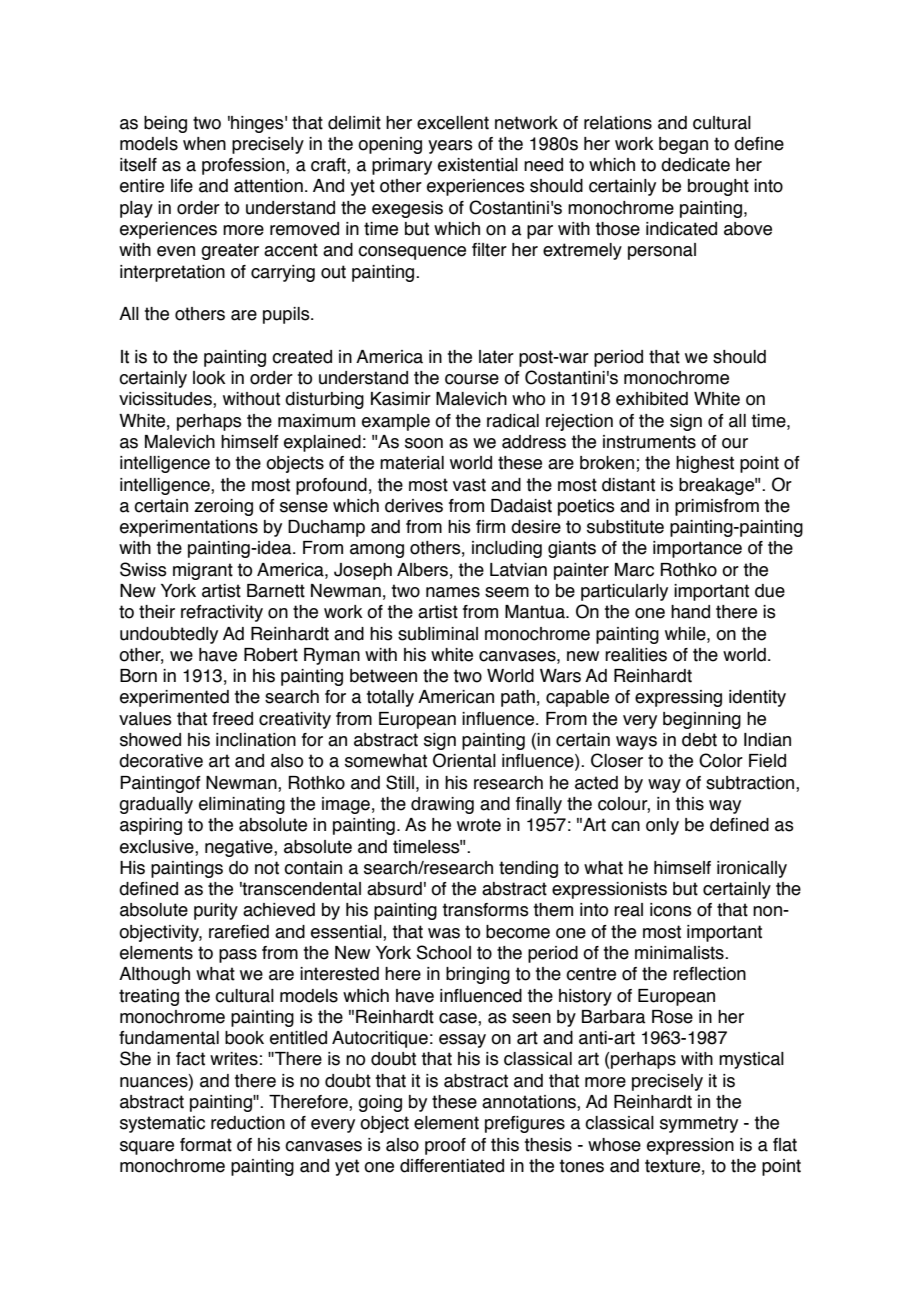 The image size is (924, 1308). What do you see at coordinates (438, 634) in the screenshot?
I see `subliminal` at bounding box center [438, 634].
